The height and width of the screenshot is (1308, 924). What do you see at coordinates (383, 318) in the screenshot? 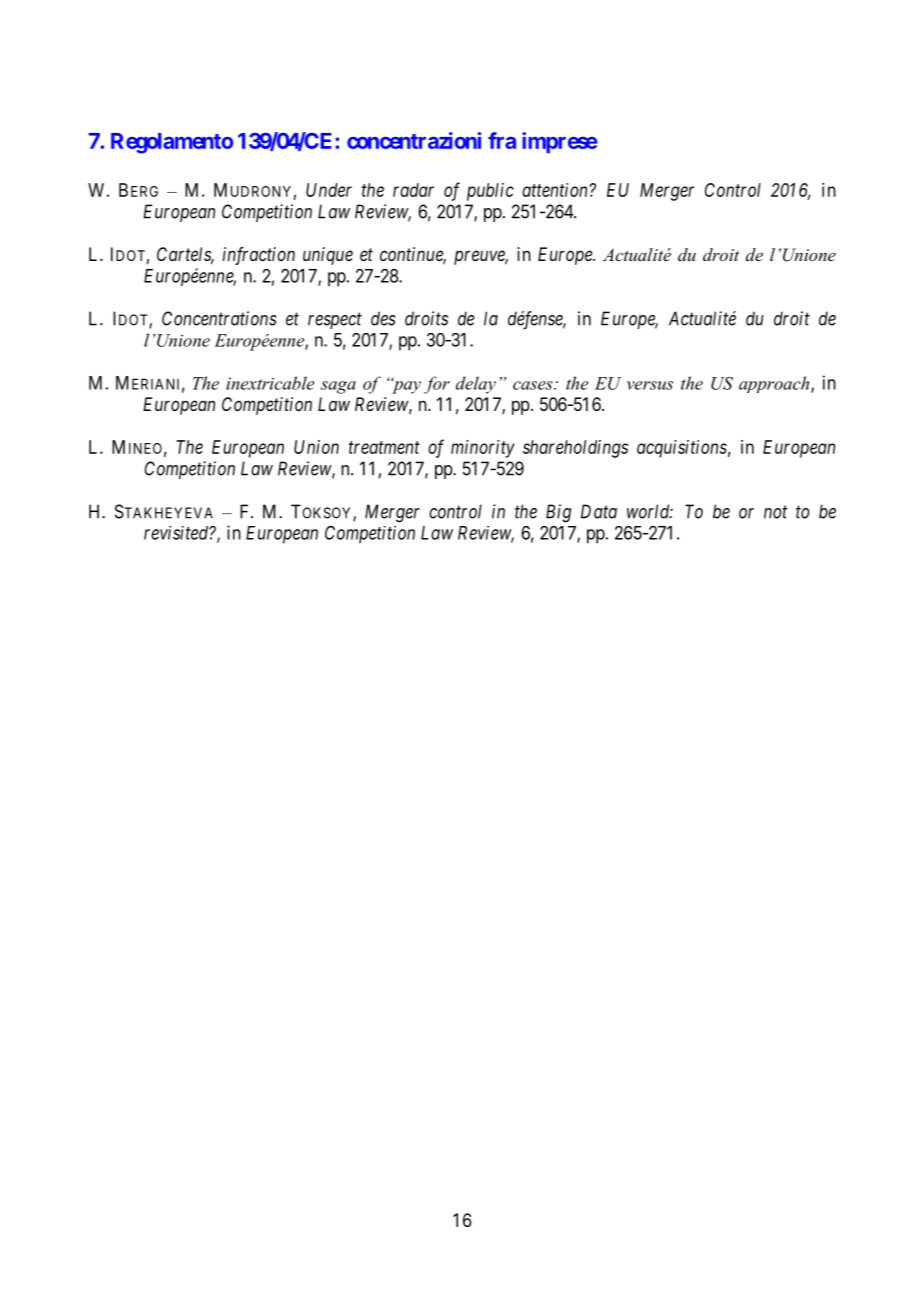
I see `des` at bounding box center [383, 318].
